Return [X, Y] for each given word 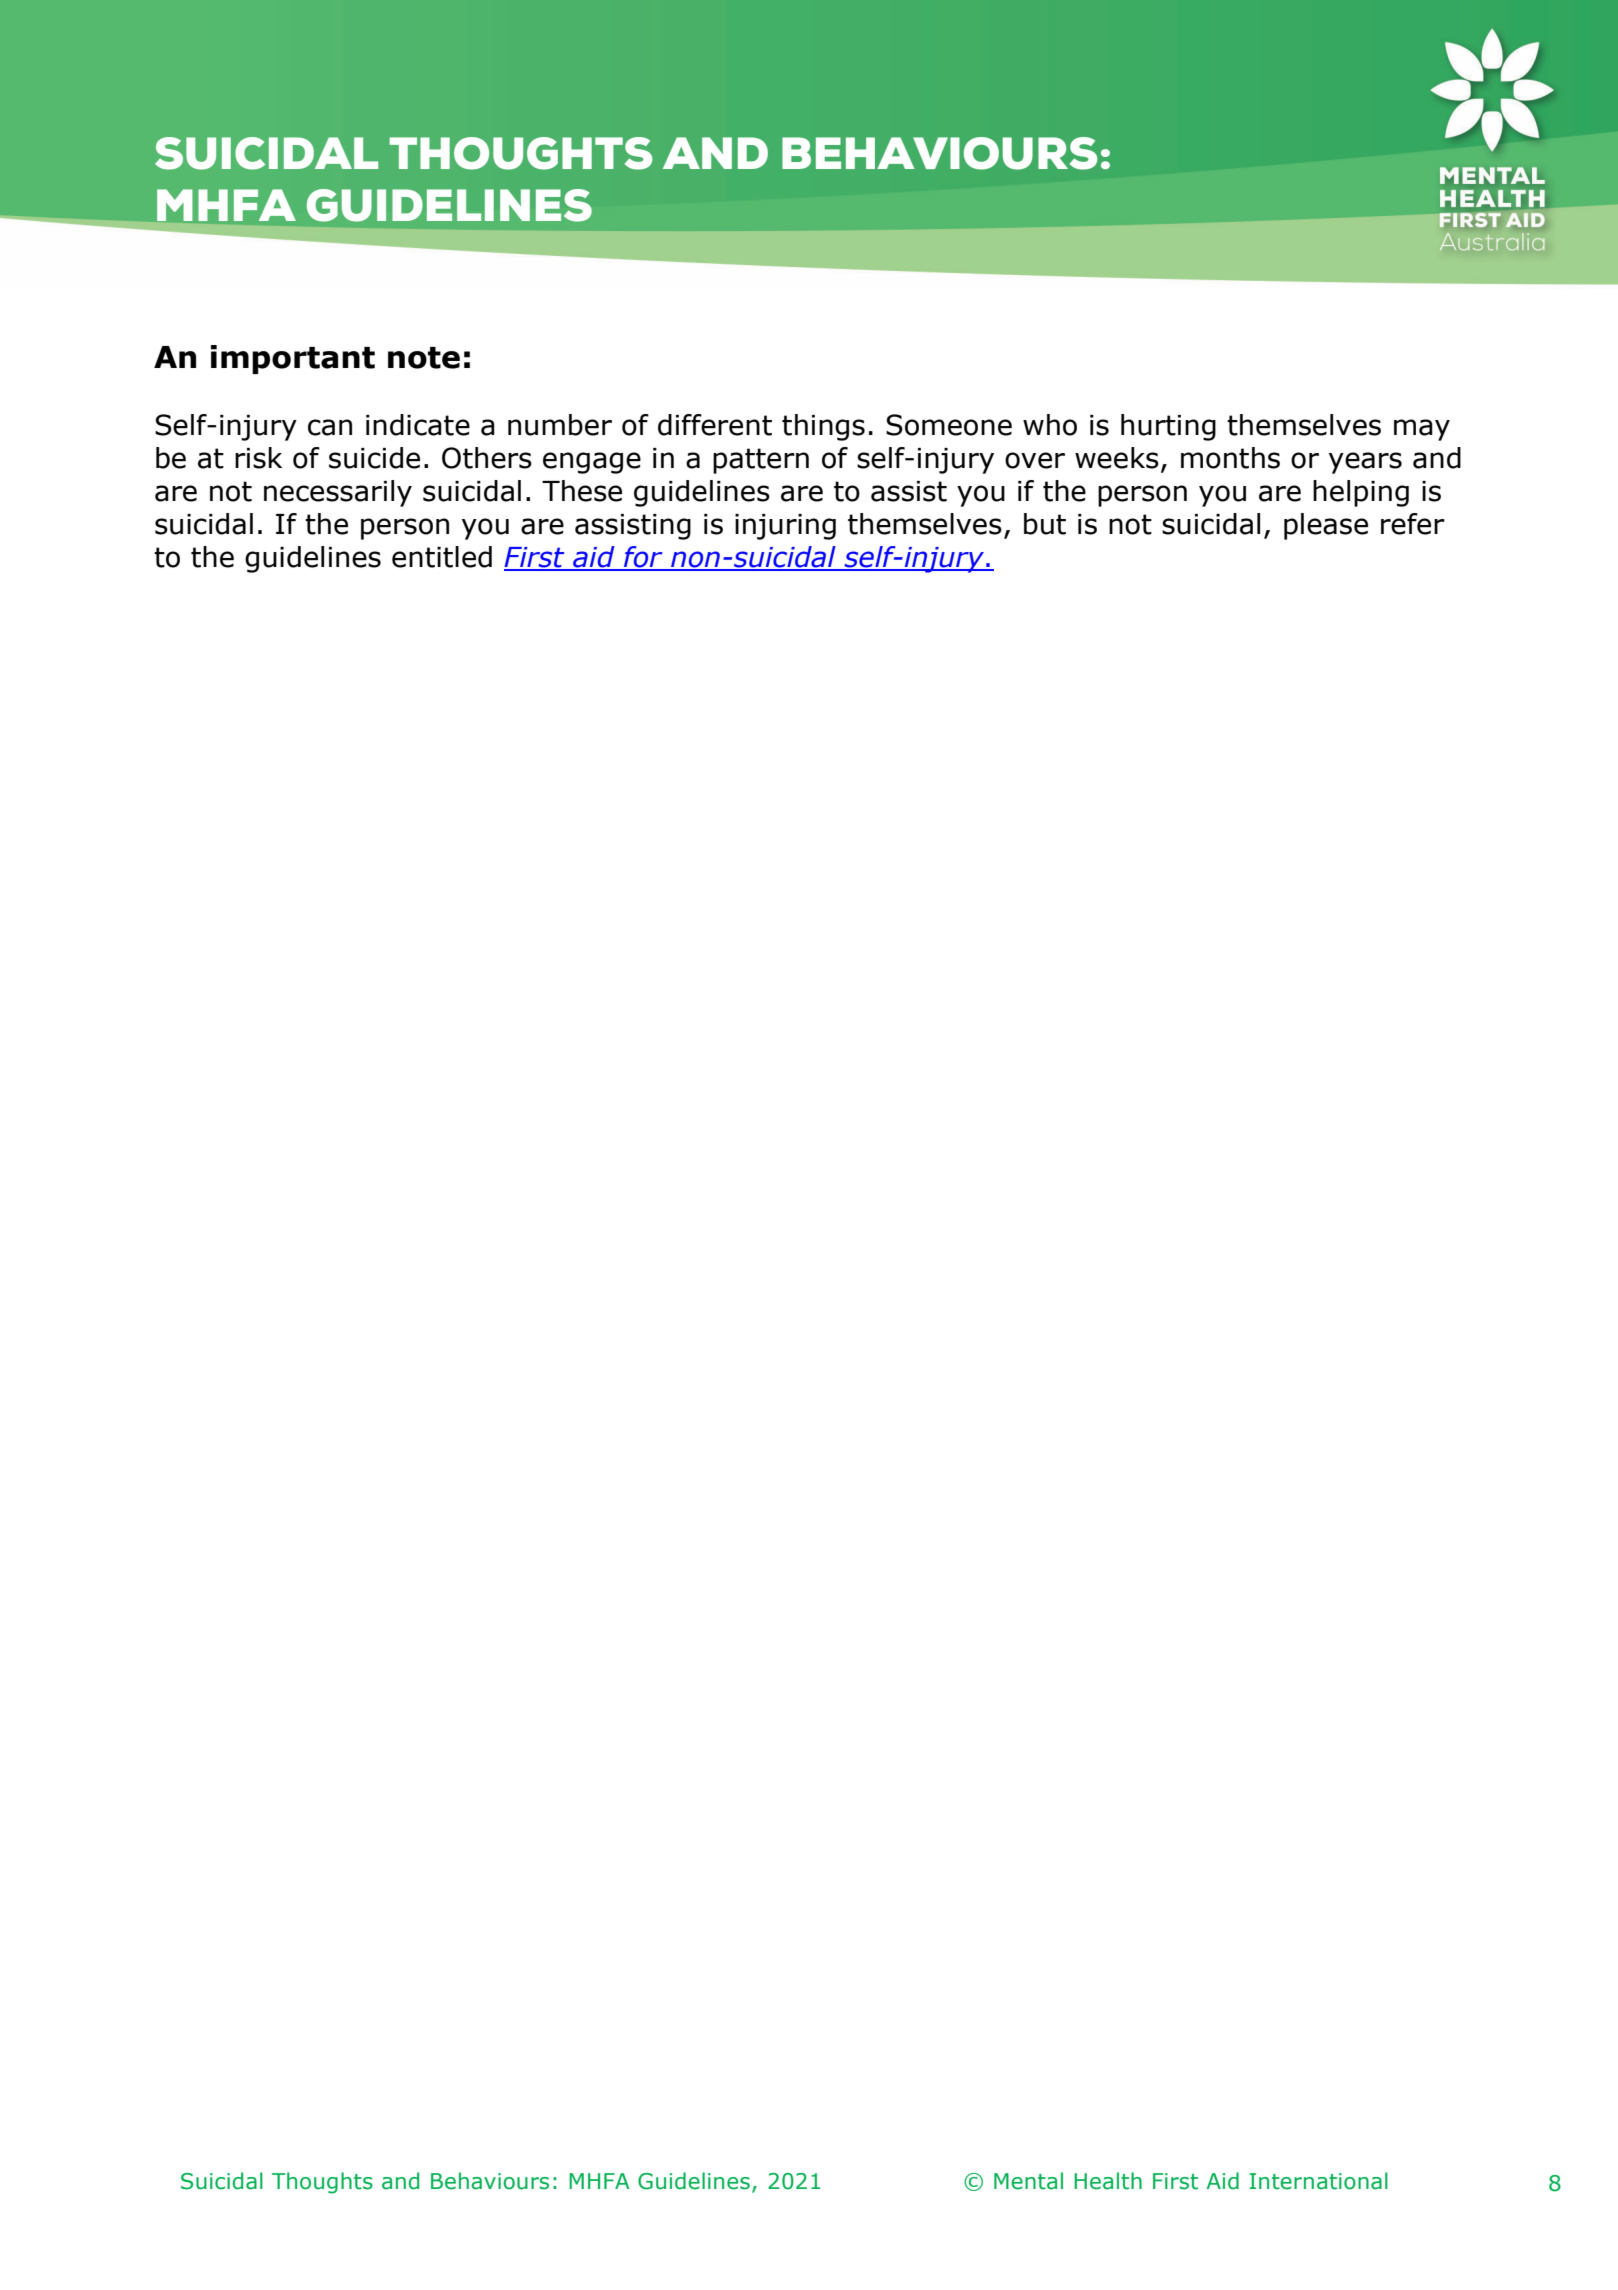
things [823, 427]
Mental [1028, 2181]
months [1230, 458]
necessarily [338, 493]
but [1045, 524]
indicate [418, 425]
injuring [785, 527]
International [1318, 2181]
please [1326, 526]
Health [1108, 2181]
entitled [442, 557]
